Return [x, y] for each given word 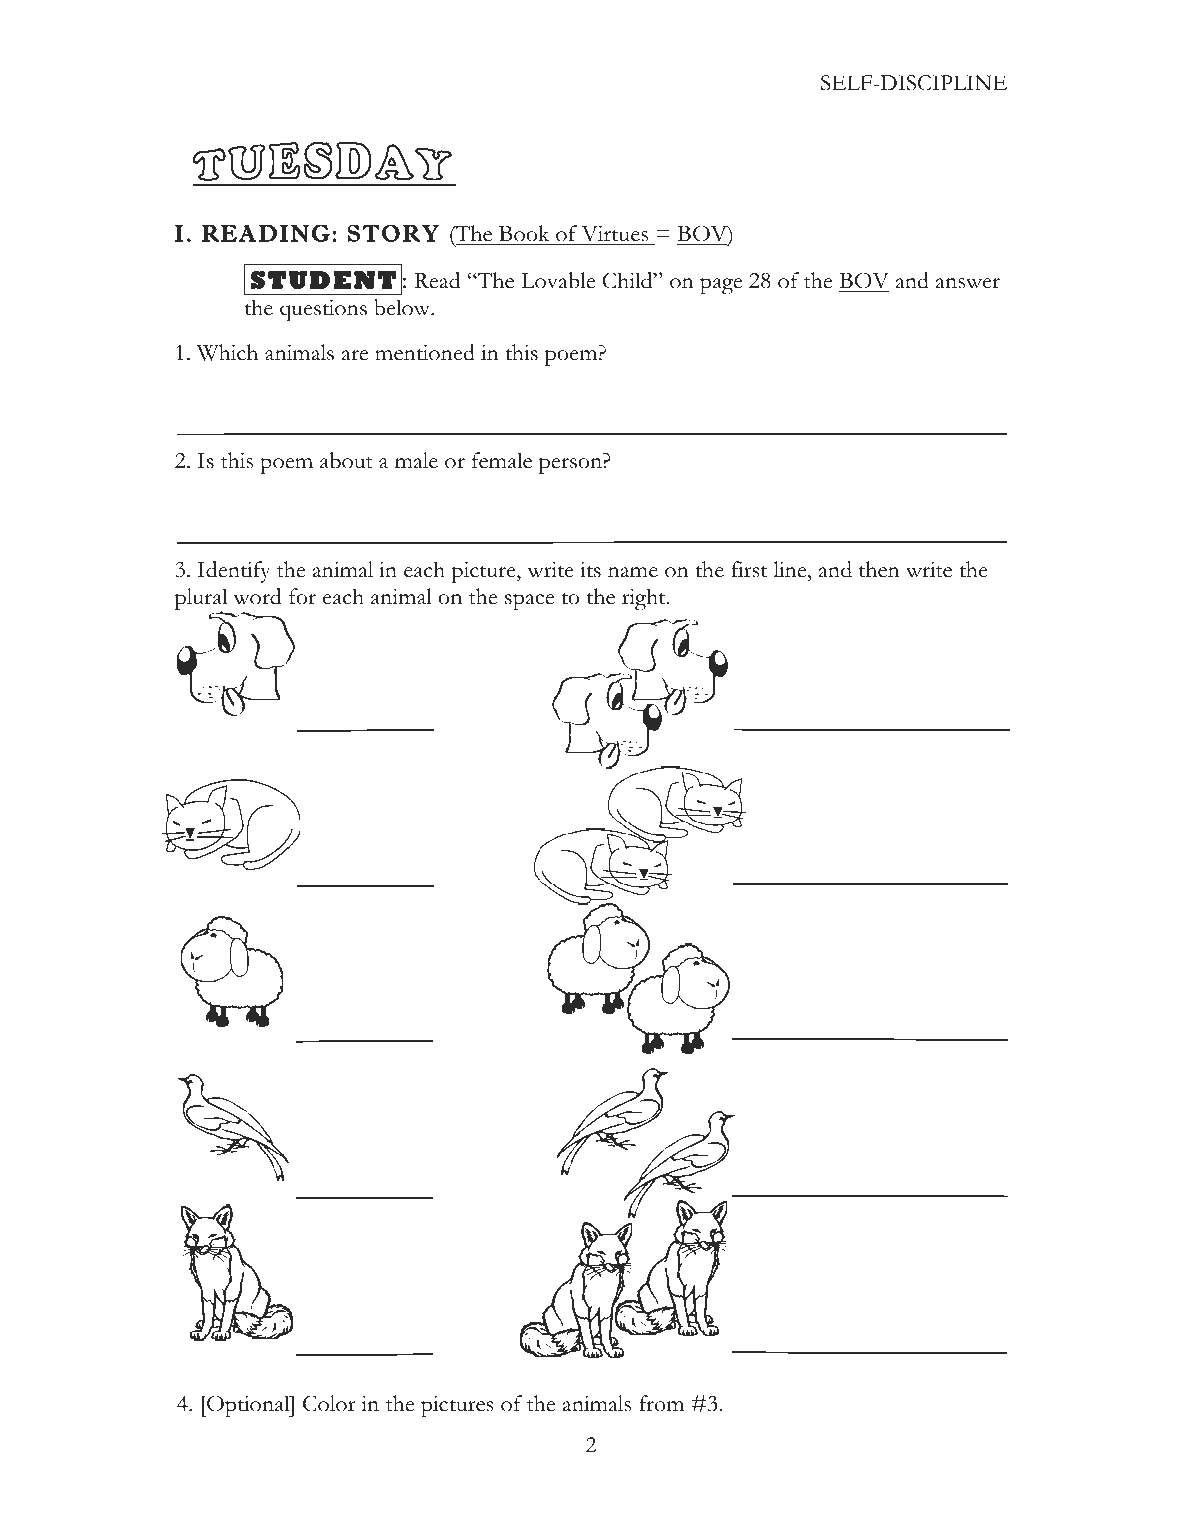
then [879, 569]
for [302, 596]
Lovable [558, 280]
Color [329, 1403]
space [529, 601]
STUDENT [323, 280]
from [661, 1403]
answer [968, 283]
